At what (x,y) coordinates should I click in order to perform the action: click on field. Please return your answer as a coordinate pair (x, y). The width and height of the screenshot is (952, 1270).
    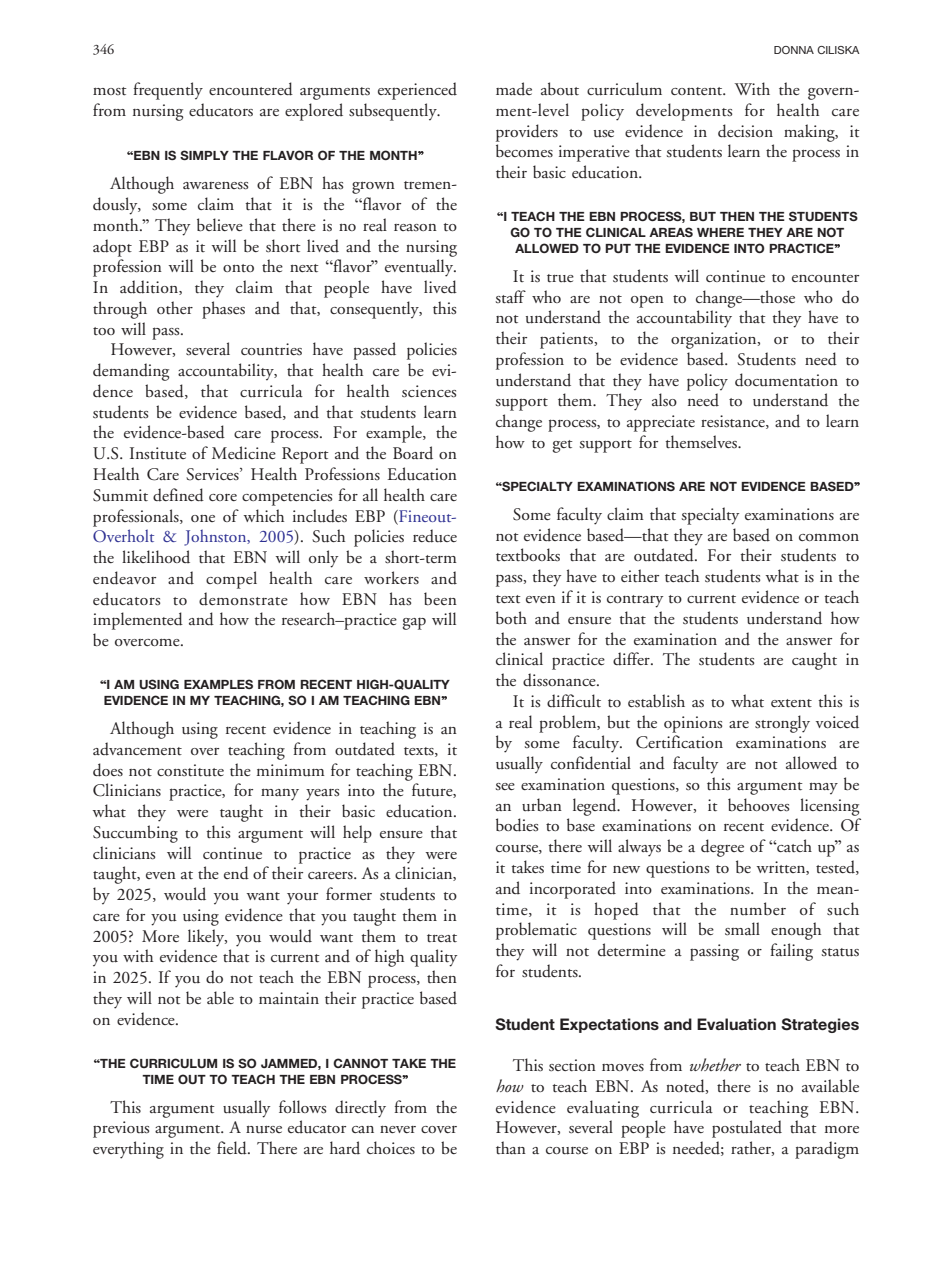
    Looking at the image, I should click on (233, 1148).
